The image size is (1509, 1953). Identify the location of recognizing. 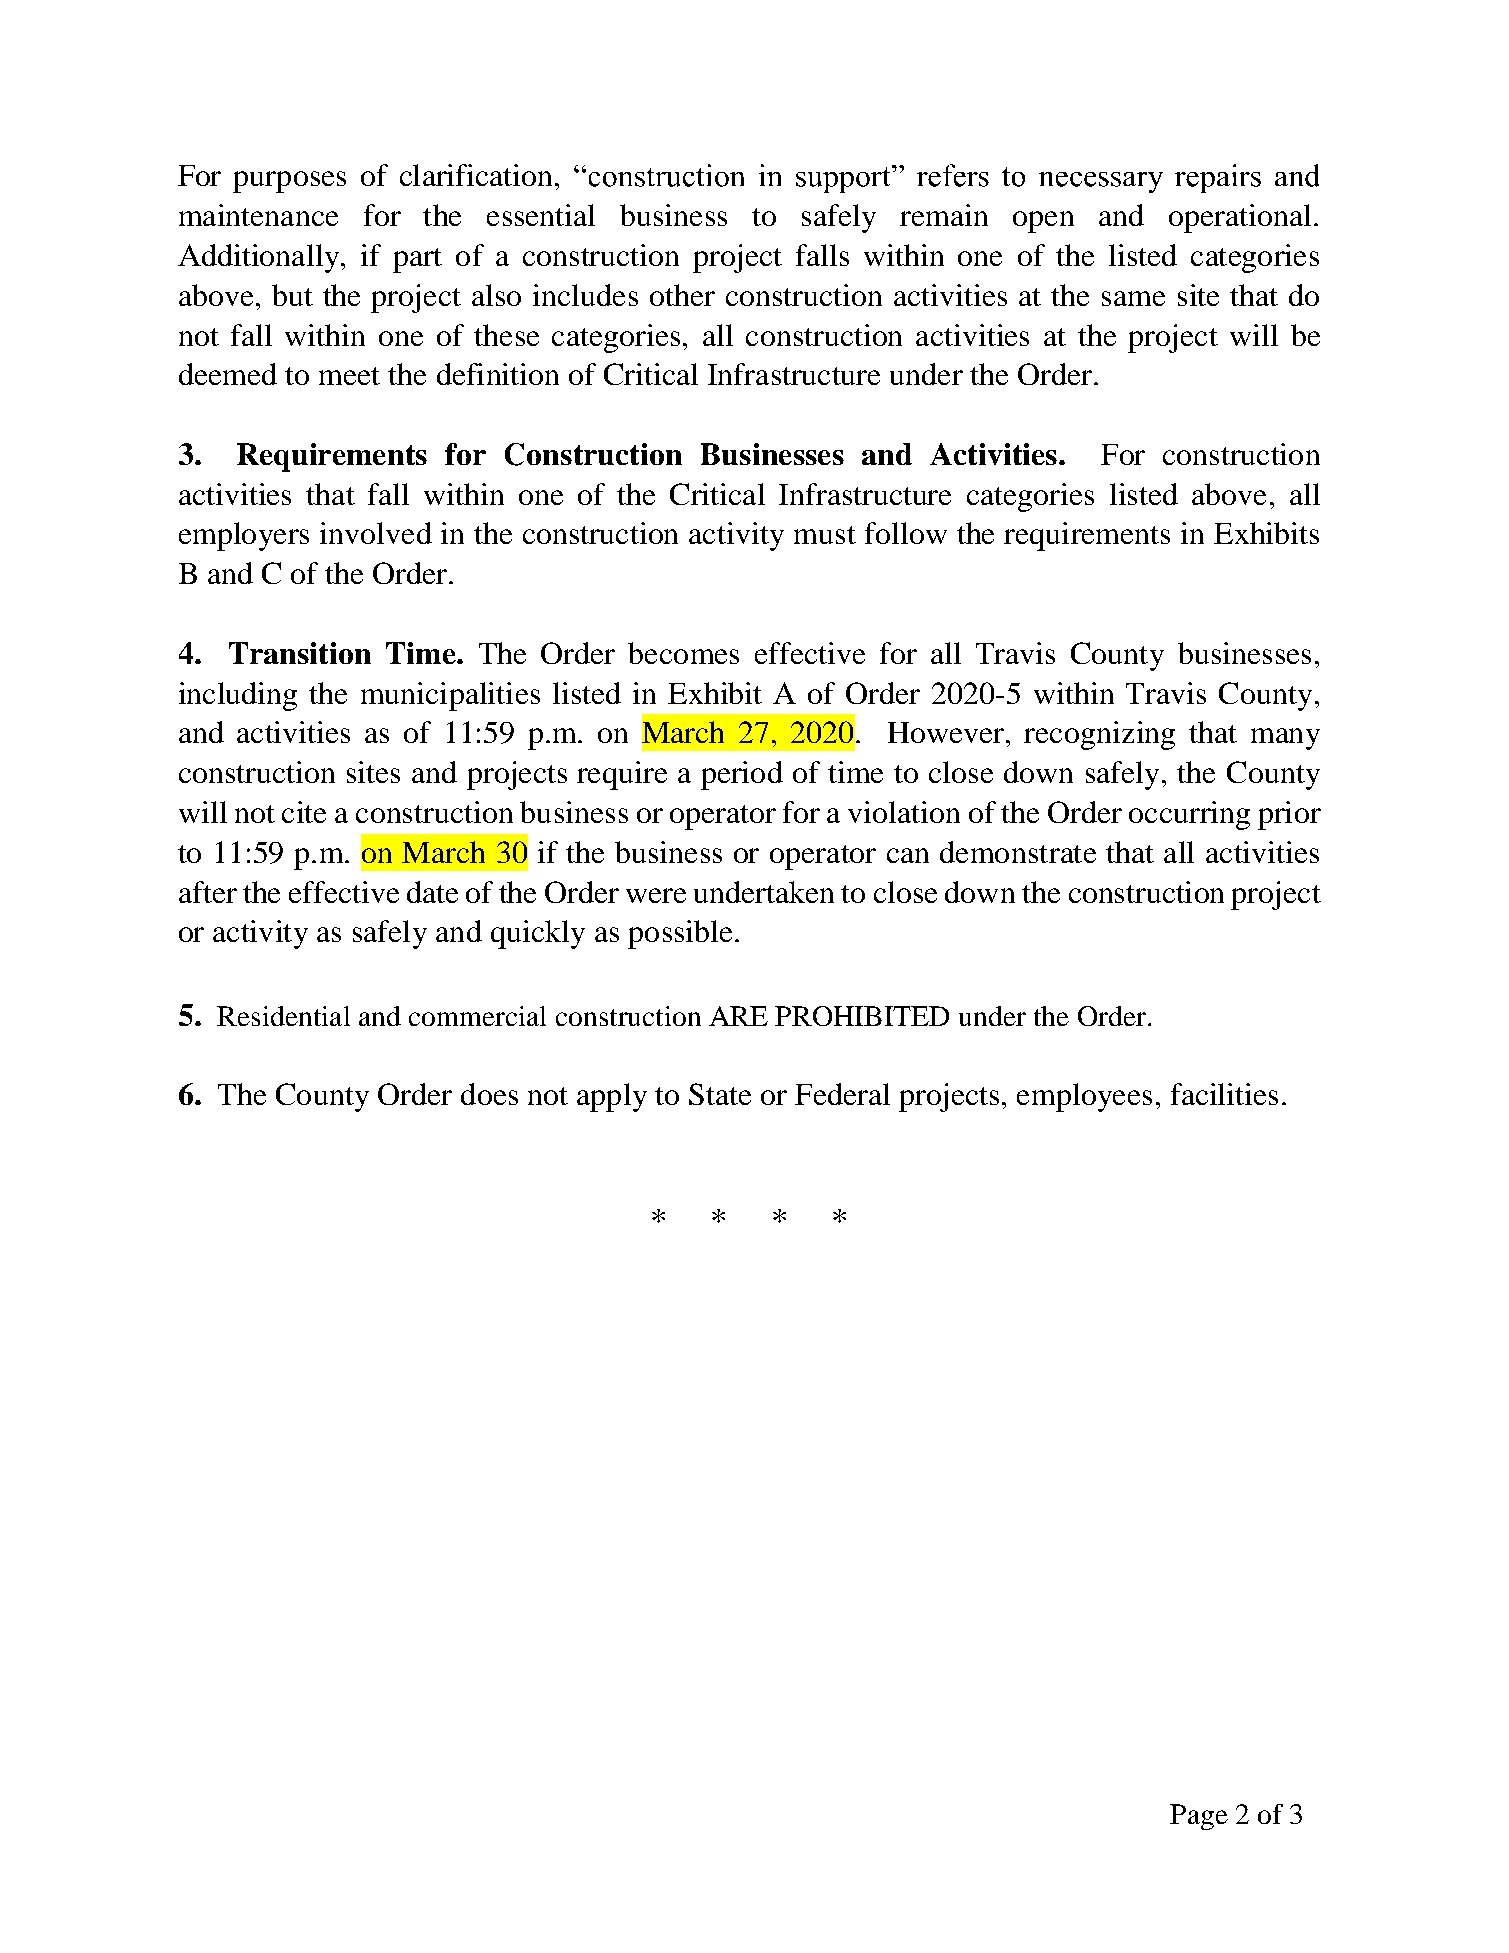
(1099, 735).
